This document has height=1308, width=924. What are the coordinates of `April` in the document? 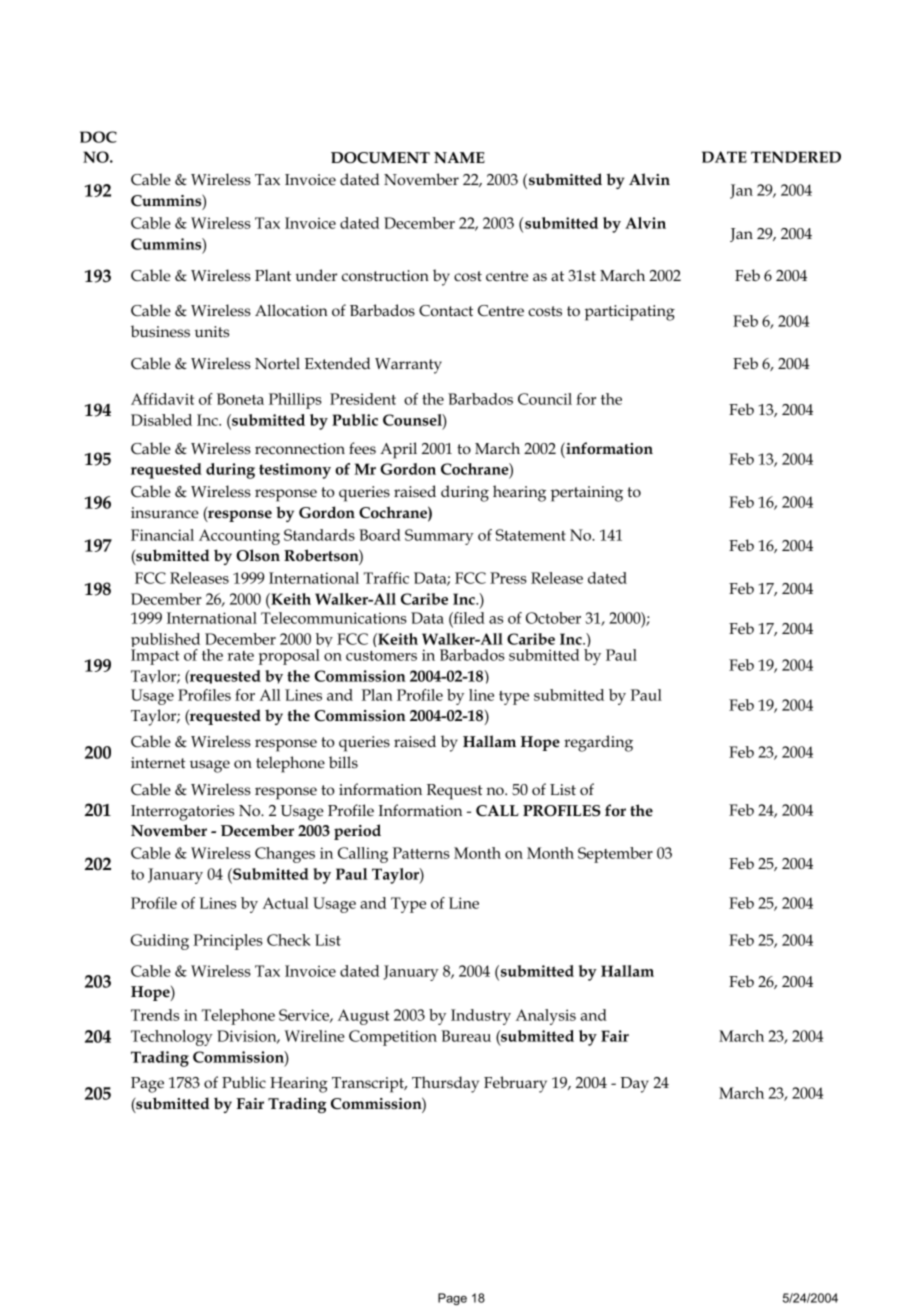 It's located at (398, 450).
